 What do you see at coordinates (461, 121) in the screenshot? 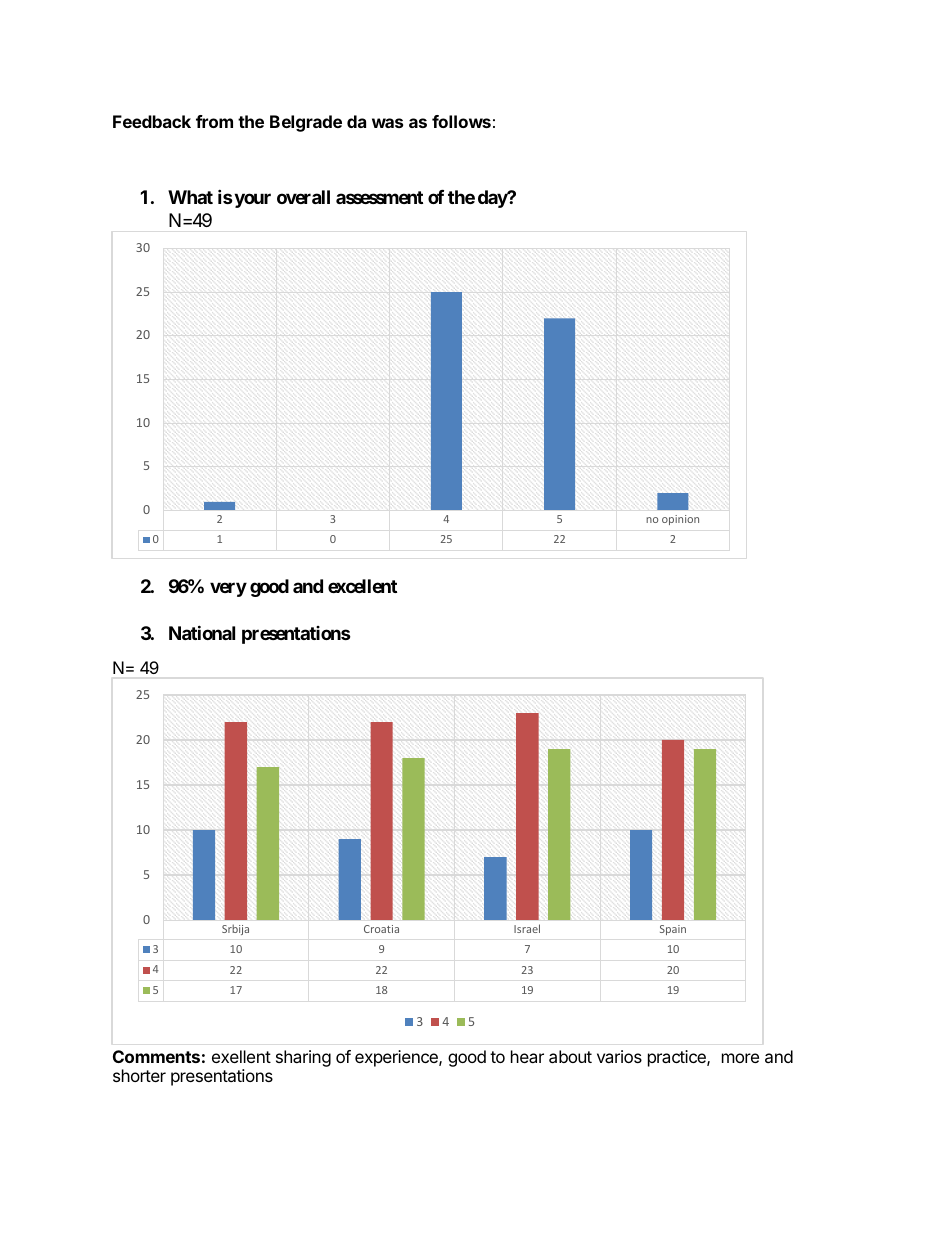
I see `follows` at bounding box center [461, 121].
